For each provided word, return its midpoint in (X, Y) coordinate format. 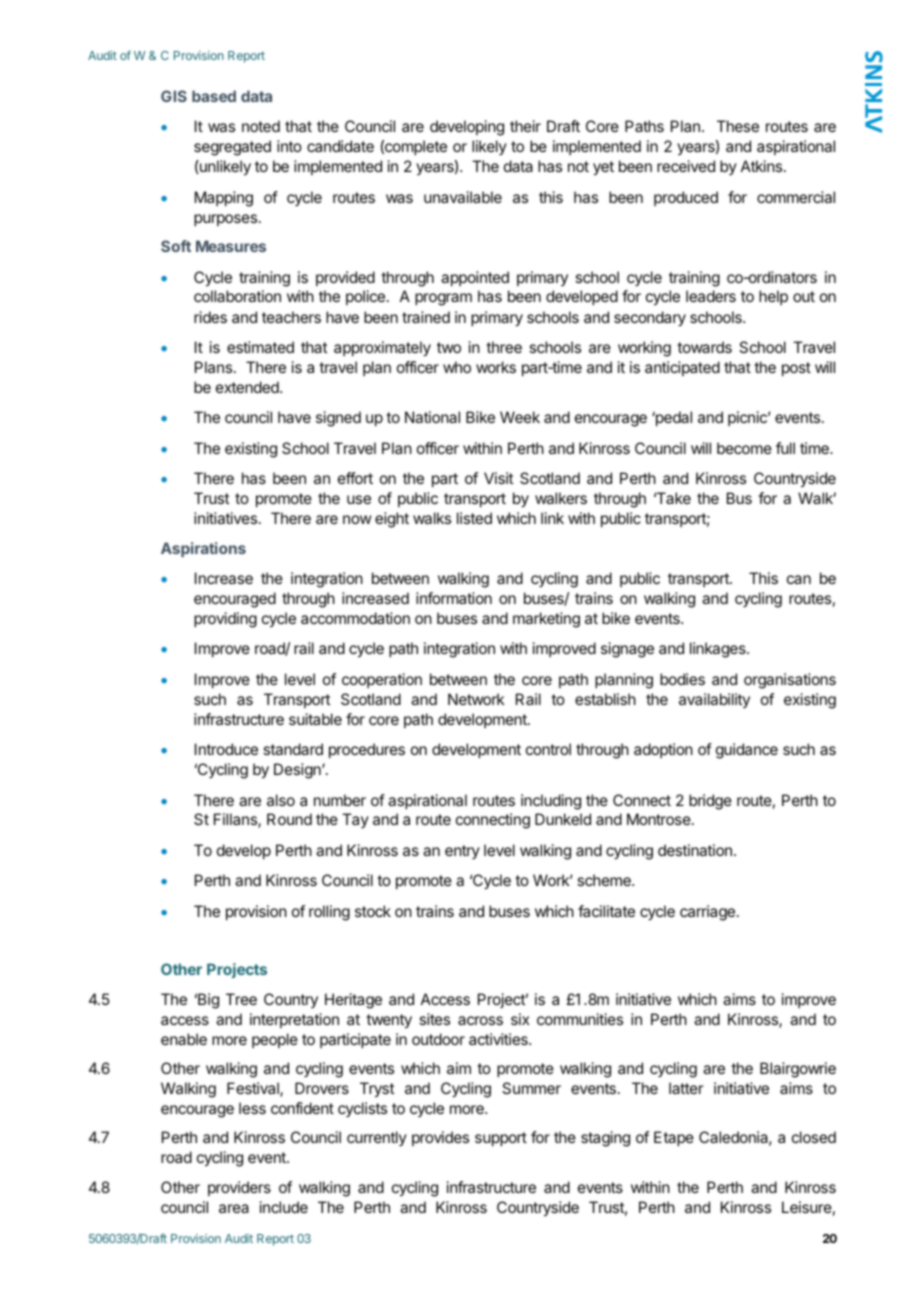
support (501, 1139)
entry (462, 852)
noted (261, 126)
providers (239, 1188)
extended (248, 387)
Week (520, 417)
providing (225, 620)
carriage (707, 913)
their (525, 126)
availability (714, 700)
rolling (329, 913)
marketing (546, 620)
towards (704, 347)
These (738, 126)
